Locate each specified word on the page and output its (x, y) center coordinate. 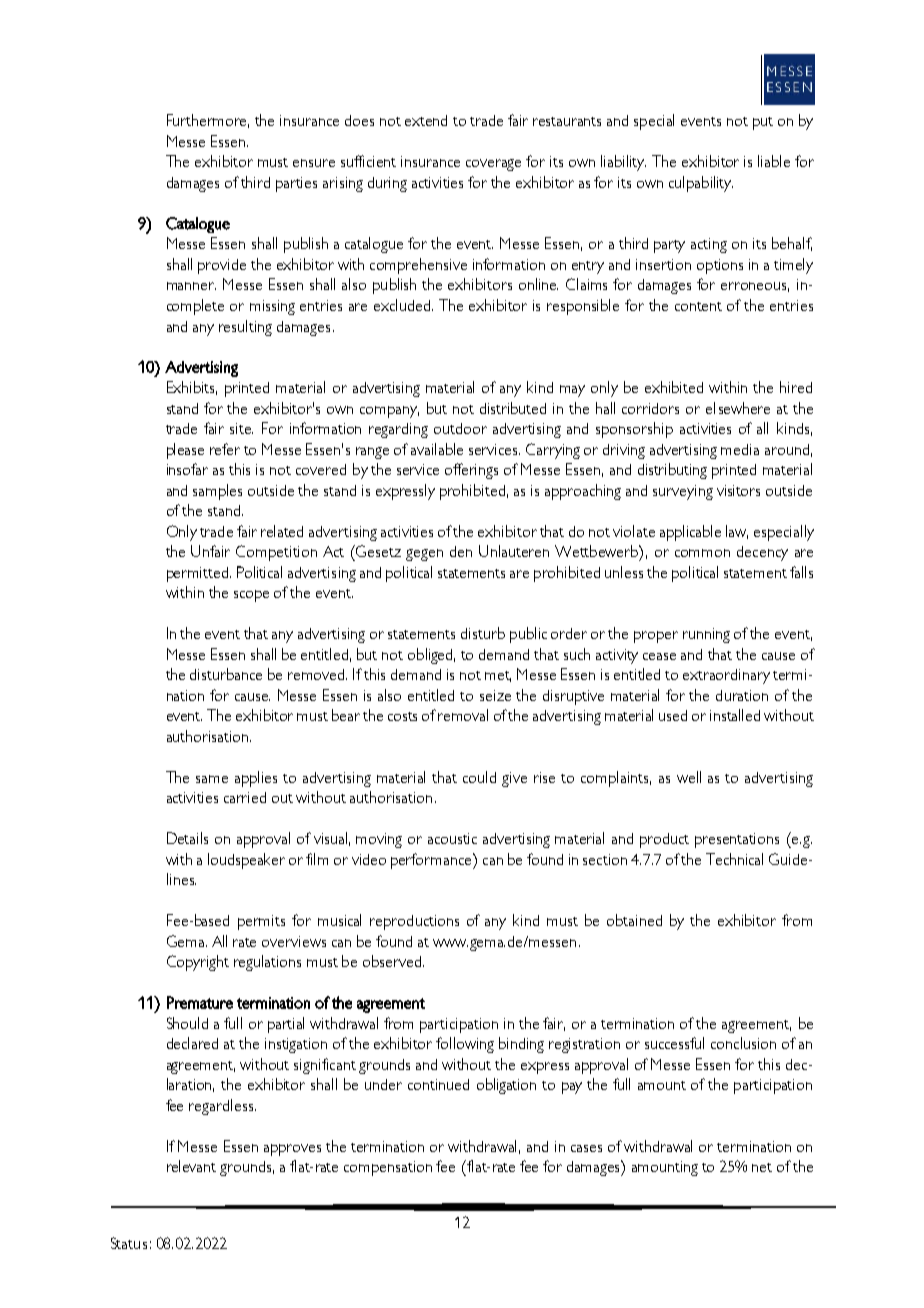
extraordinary (726, 676)
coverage (493, 165)
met (498, 676)
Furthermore (208, 121)
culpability (701, 184)
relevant (191, 1166)
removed (317, 674)
